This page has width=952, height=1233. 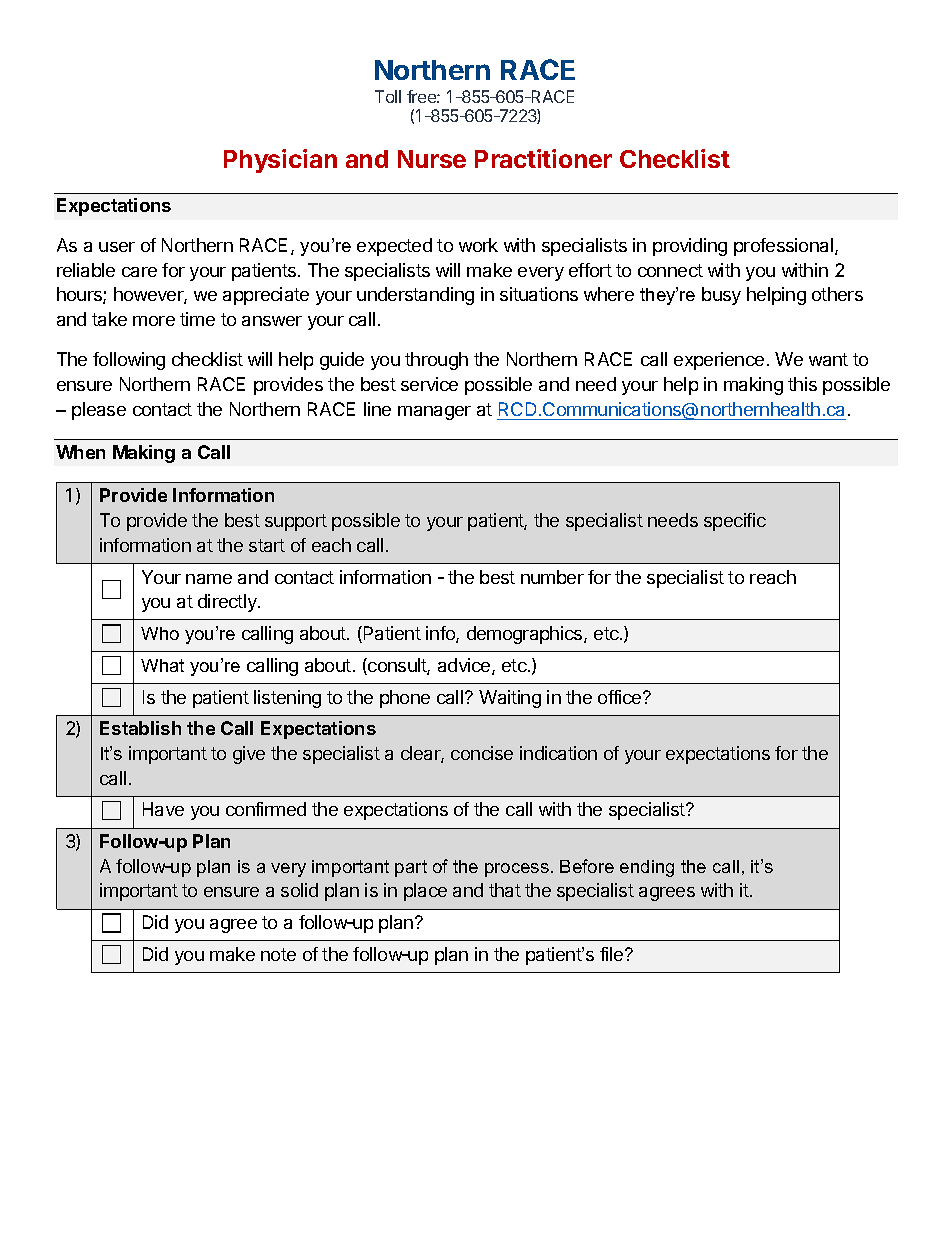 I want to click on service, so click(x=429, y=384).
